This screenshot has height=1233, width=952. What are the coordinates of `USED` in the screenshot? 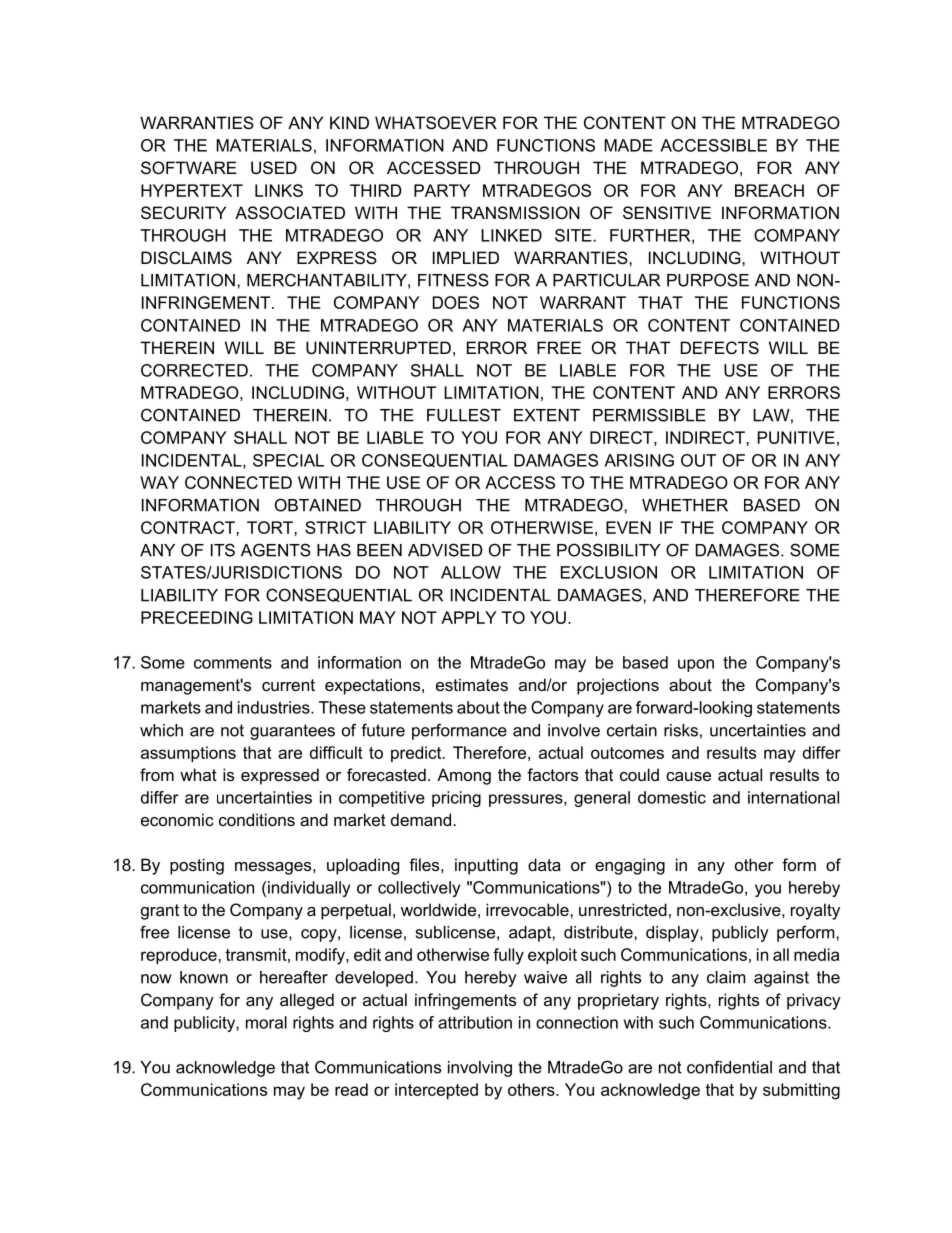 It's located at (274, 167).
